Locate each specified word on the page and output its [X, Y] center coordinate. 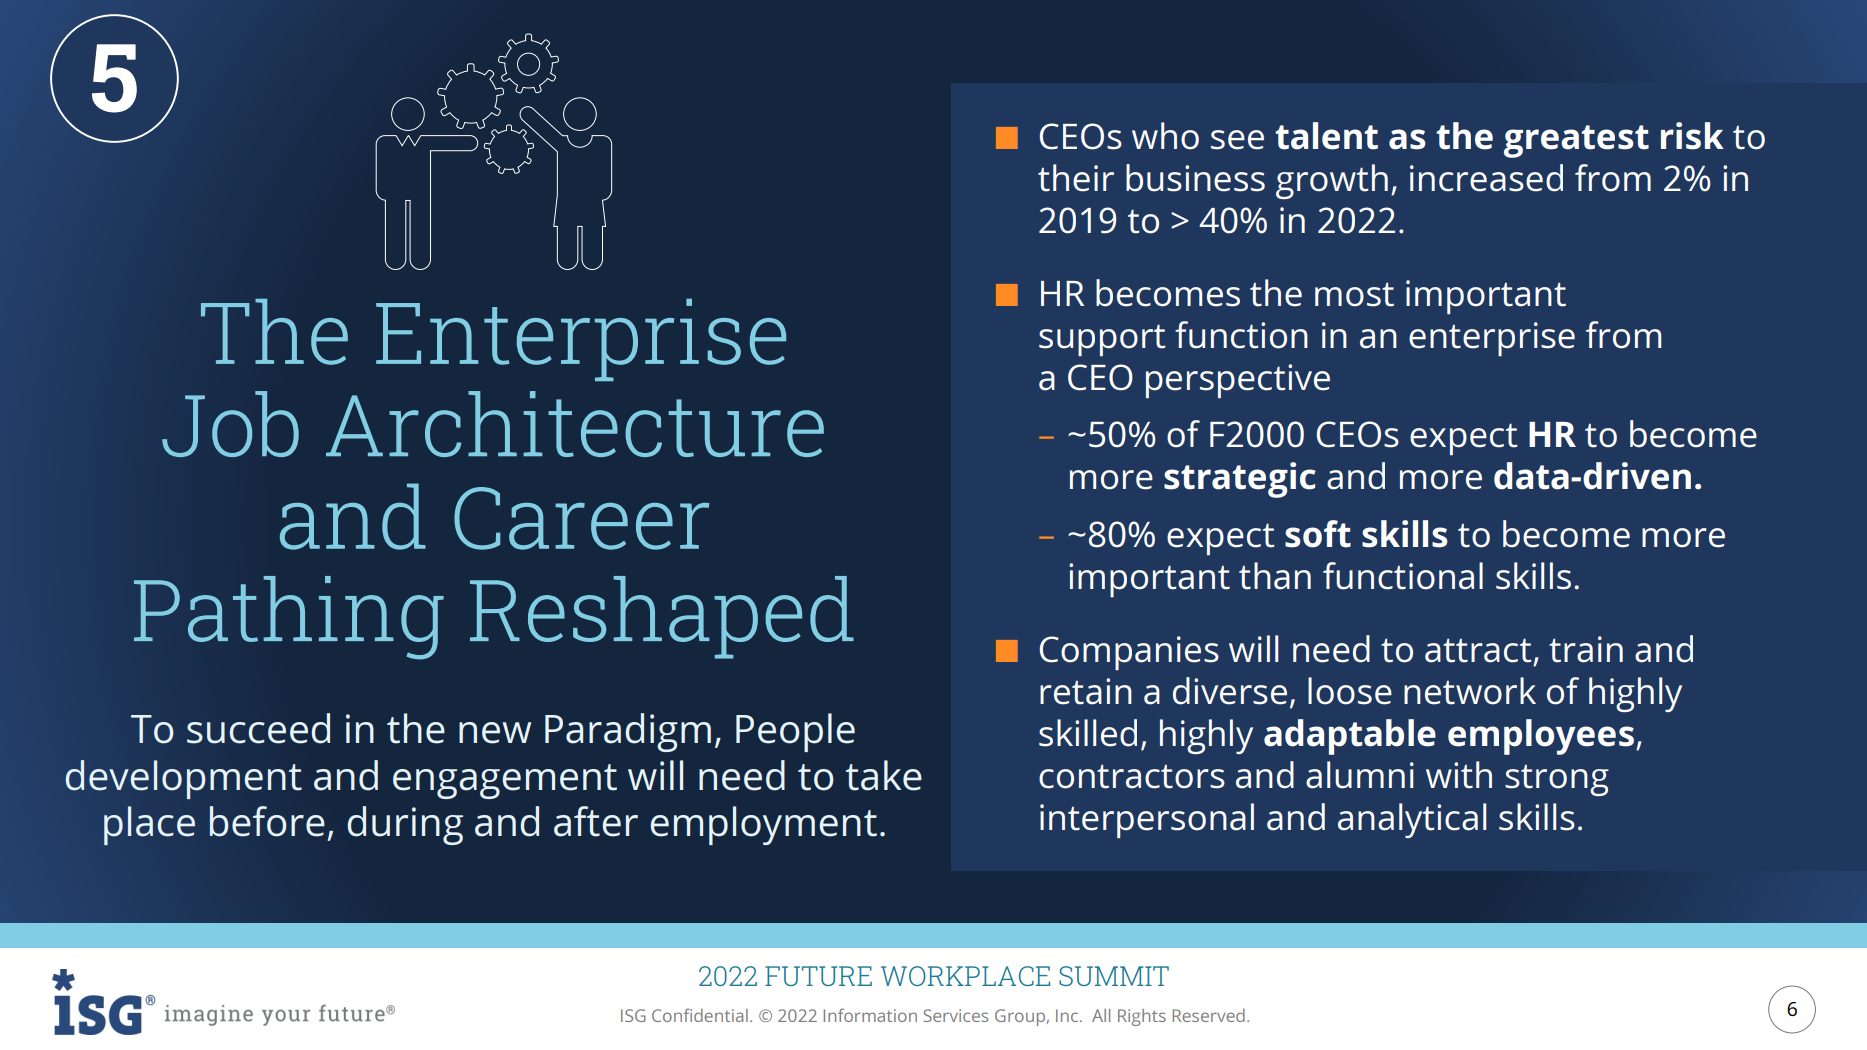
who [1165, 136]
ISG [633, 1015]
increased [1486, 178]
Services [956, 1015]
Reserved [1209, 1015]
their [1076, 178]
